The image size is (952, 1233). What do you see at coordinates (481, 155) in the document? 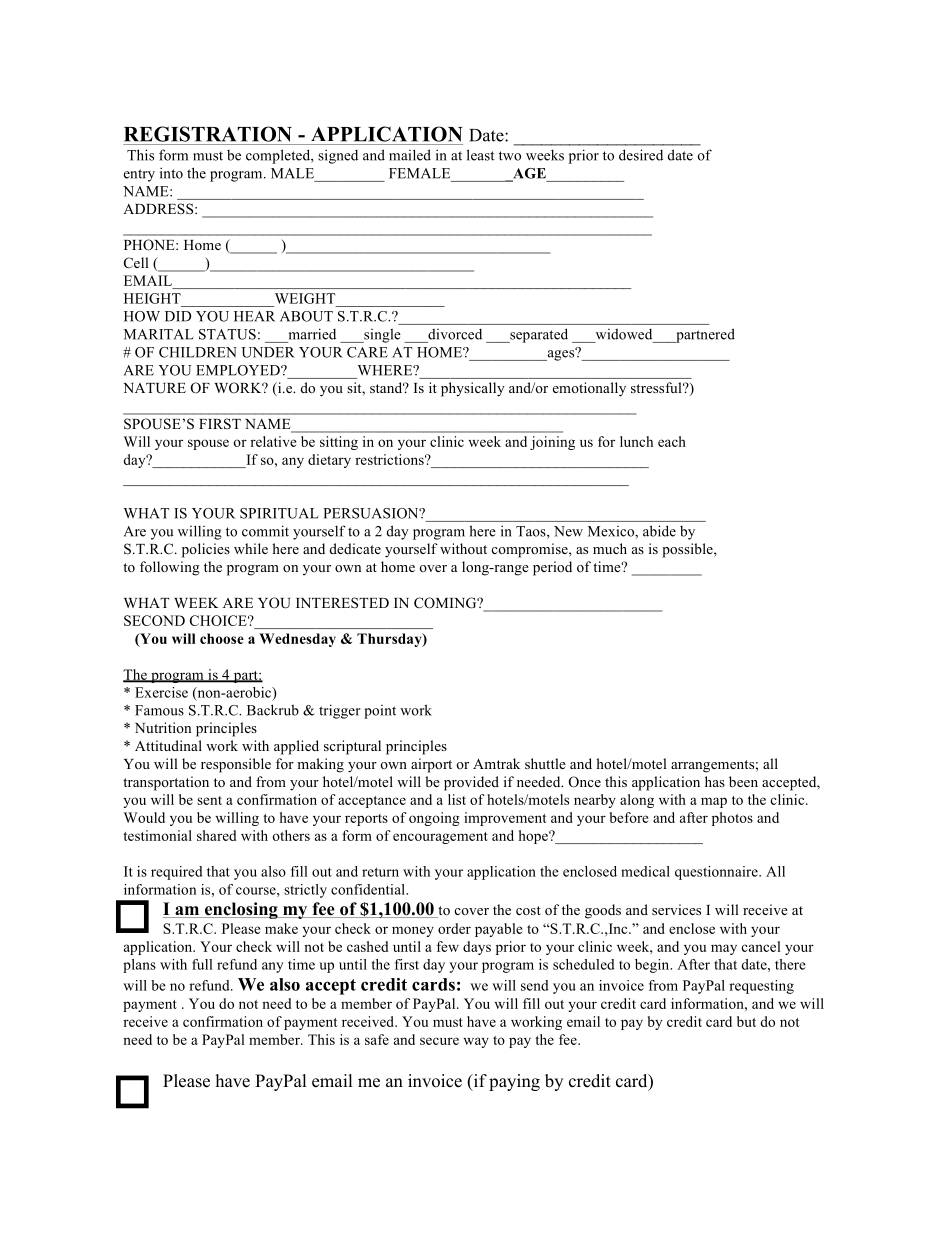
I see `least` at bounding box center [481, 155].
